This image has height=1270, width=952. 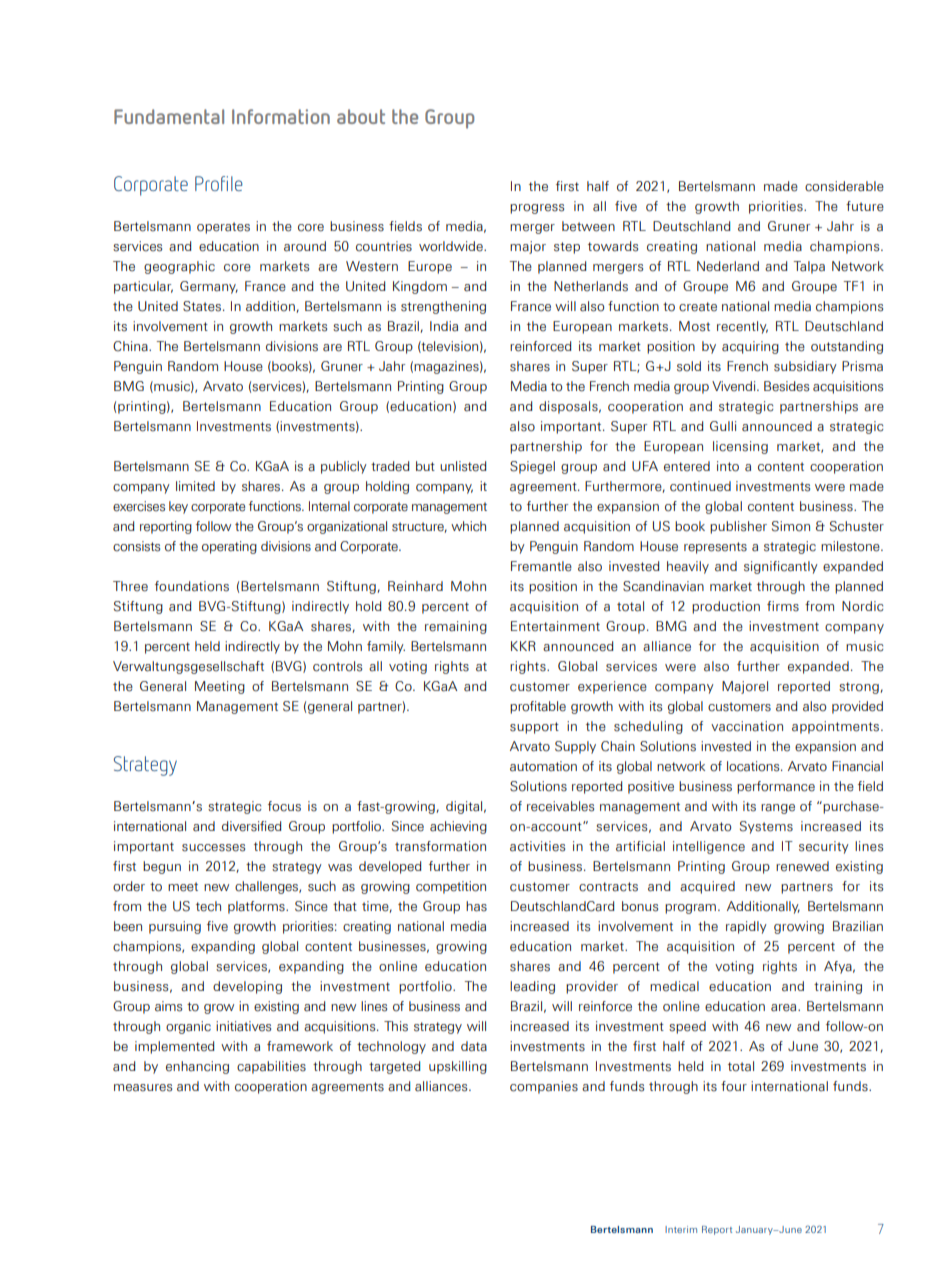 What do you see at coordinates (537, 209) in the image?
I see `progress` at bounding box center [537, 209].
